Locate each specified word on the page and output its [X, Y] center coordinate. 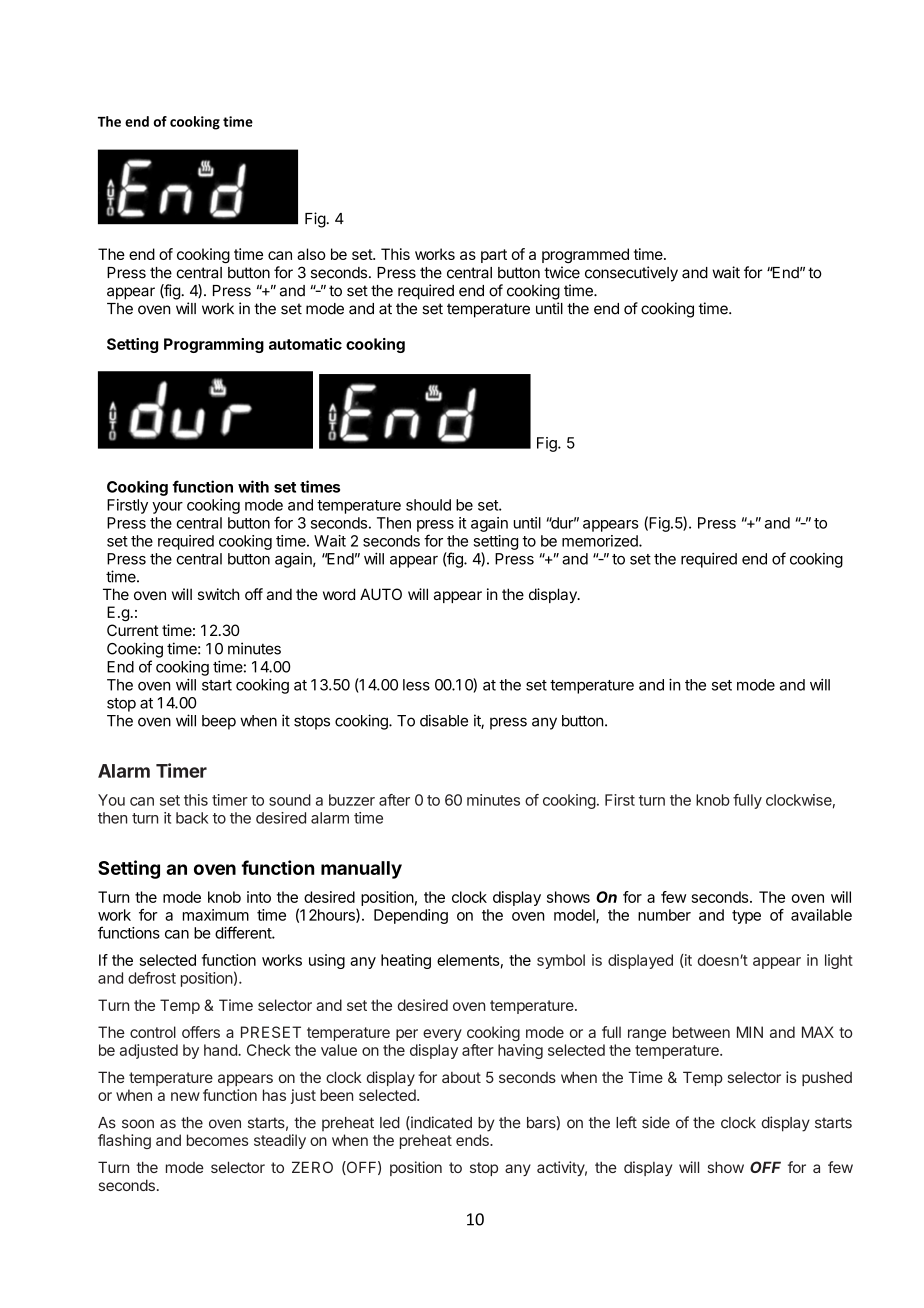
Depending [411, 916]
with [253, 486]
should [428, 505]
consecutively [631, 274]
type [746, 917]
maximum [216, 915]
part [494, 256]
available [821, 915]
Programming [214, 345]
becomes [217, 1140]
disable [444, 720]
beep [219, 722]
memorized [601, 541]
